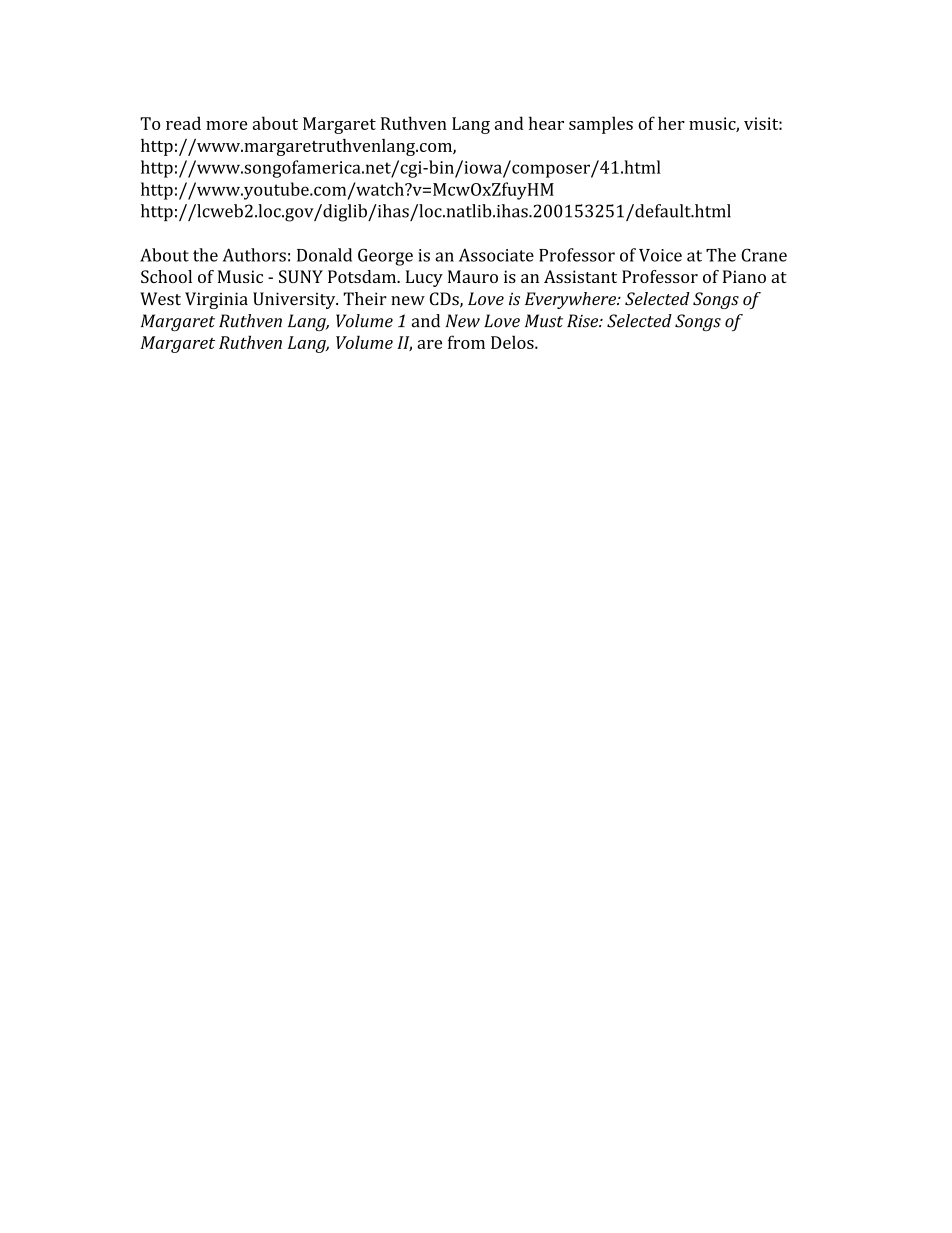 This screenshot has height=1233, width=952. What do you see at coordinates (601, 125) in the screenshot?
I see `samples` at bounding box center [601, 125].
